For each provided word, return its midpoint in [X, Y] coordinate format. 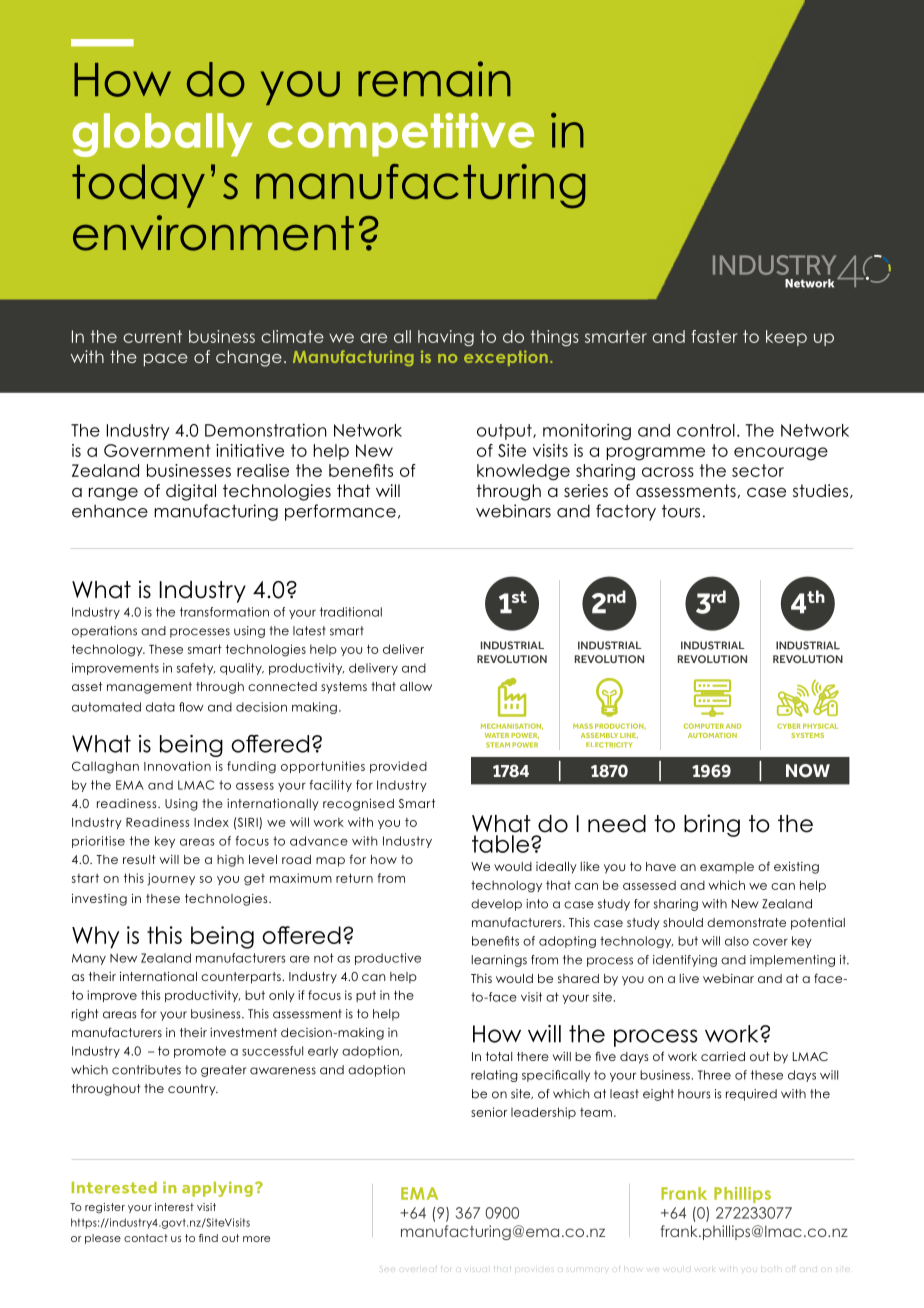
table [502, 844]
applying [217, 1189]
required [751, 1095]
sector [758, 470]
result [139, 859]
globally [162, 135]
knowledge [523, 472]
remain [434, 79]
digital [191, 492]
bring [712, 825]
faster [715, 336]
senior [489, 1112]
